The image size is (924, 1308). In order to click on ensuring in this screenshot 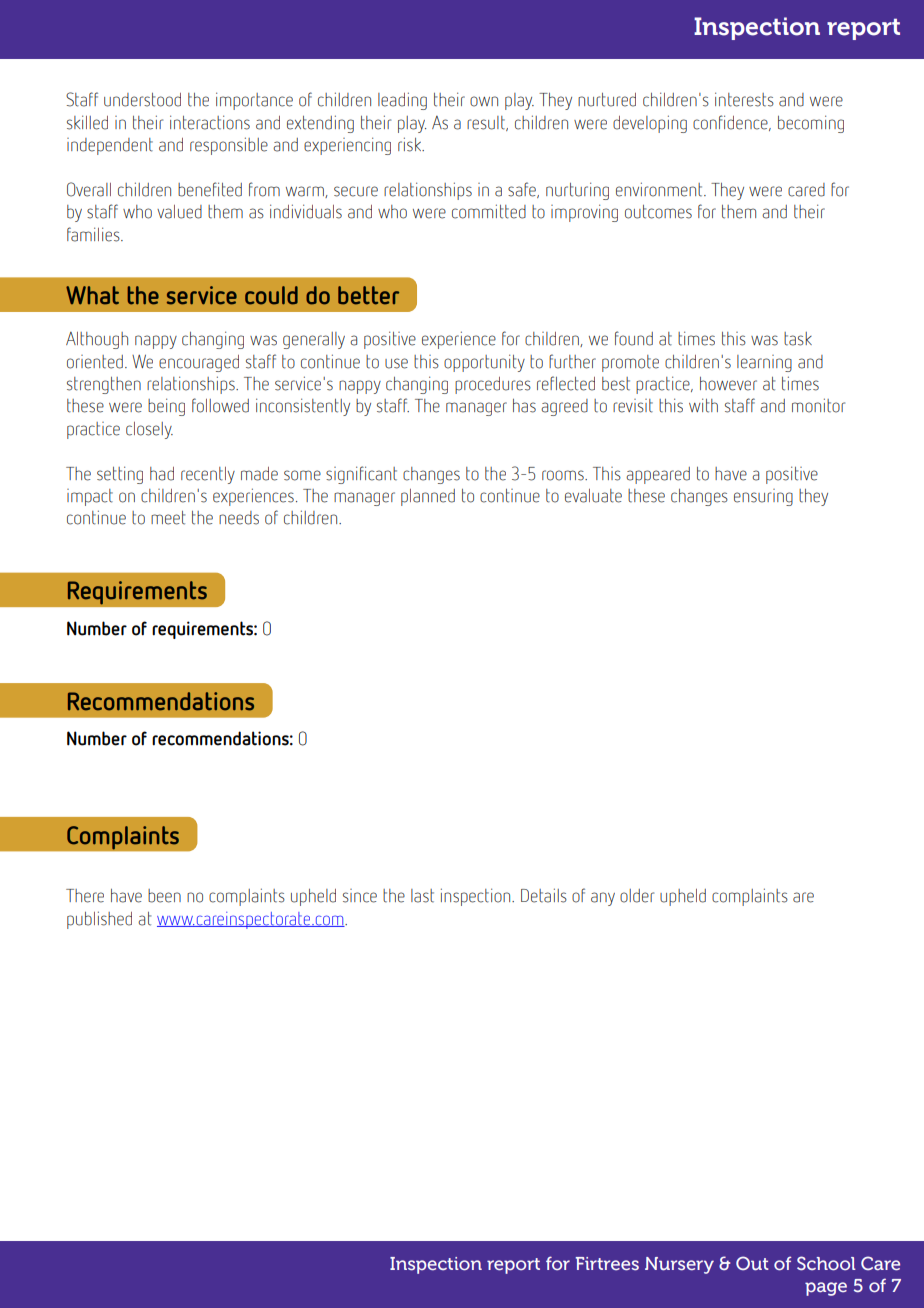, I will do `click(763, 497)`.
